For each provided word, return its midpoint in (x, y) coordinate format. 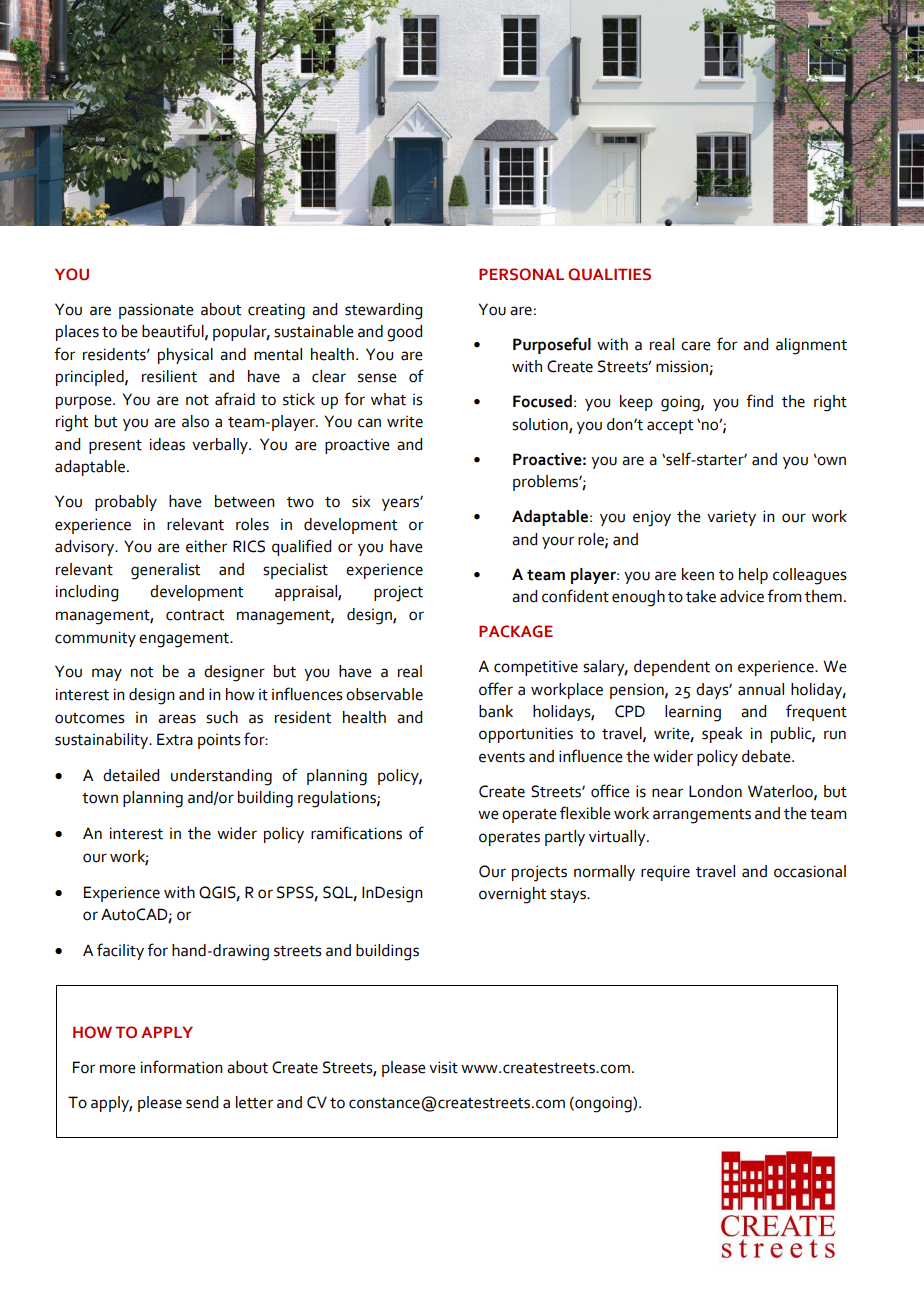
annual (761, 689)
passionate (156, 311)
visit (443, 1067)
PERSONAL (521, 274)
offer (496, 689)
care (696, 346)
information (182, 1067)
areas (177, 719)
